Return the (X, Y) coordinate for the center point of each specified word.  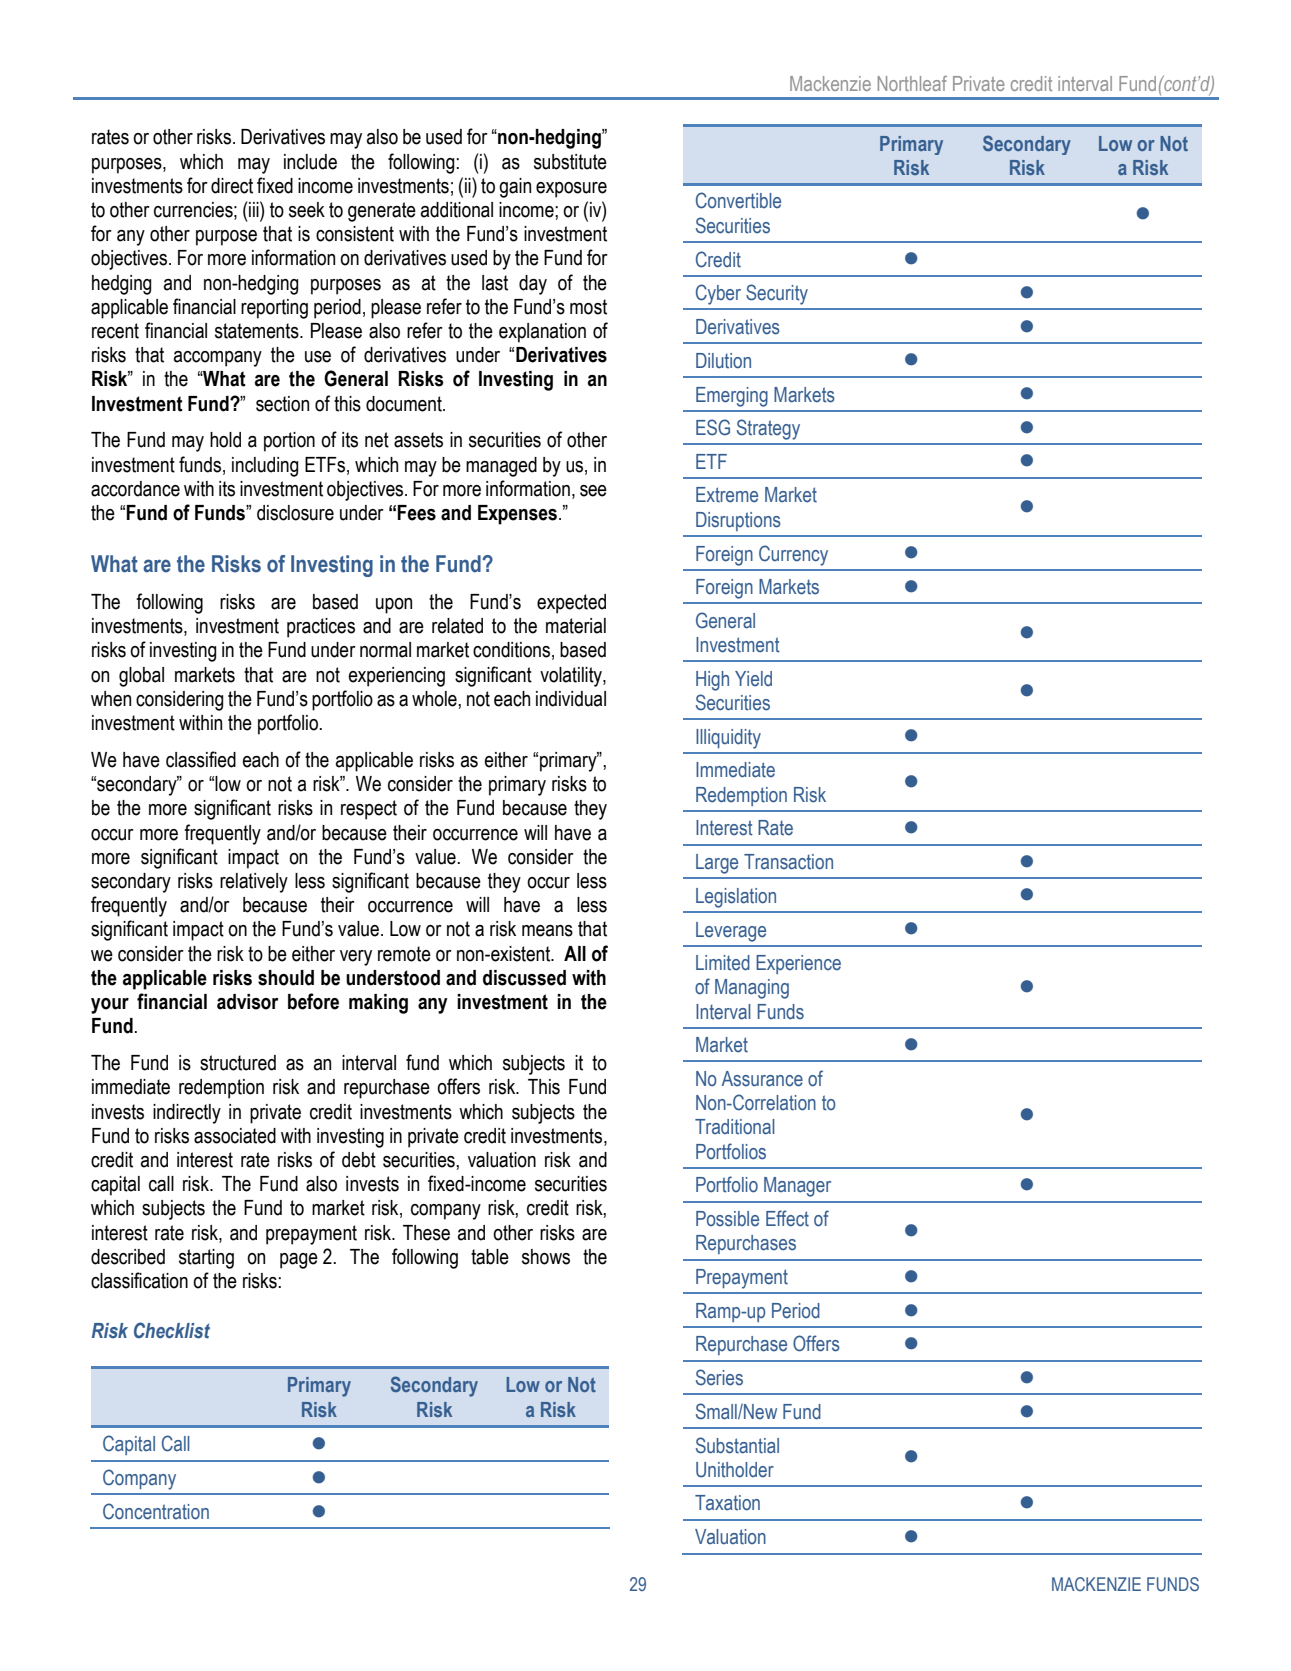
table (490, 1257)
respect (369, 810)
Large (717, 864)
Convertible (738, 200)
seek (307, 210)
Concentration (156, 1511)
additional (457, 210)
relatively (254, 883)
